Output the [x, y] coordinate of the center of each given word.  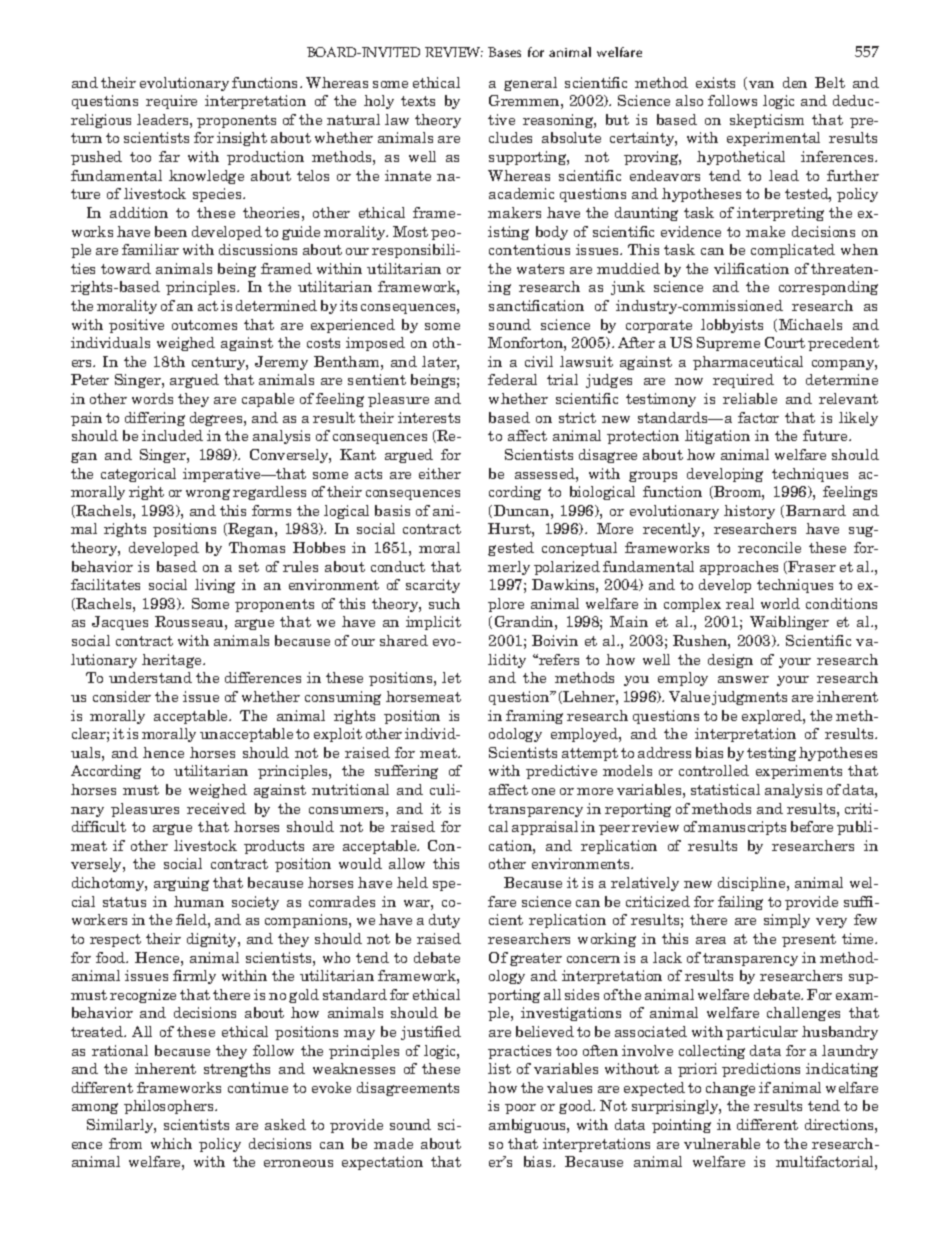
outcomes [204, 325]
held [412, 882]
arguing [181, 884]
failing [740, 903]
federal [512, 379]
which [171, 1143]
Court [785, 342]
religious [101, 121]
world [780, 603]
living [215, 586]
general [530, 84]
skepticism [767, 121]
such [444, 603]
